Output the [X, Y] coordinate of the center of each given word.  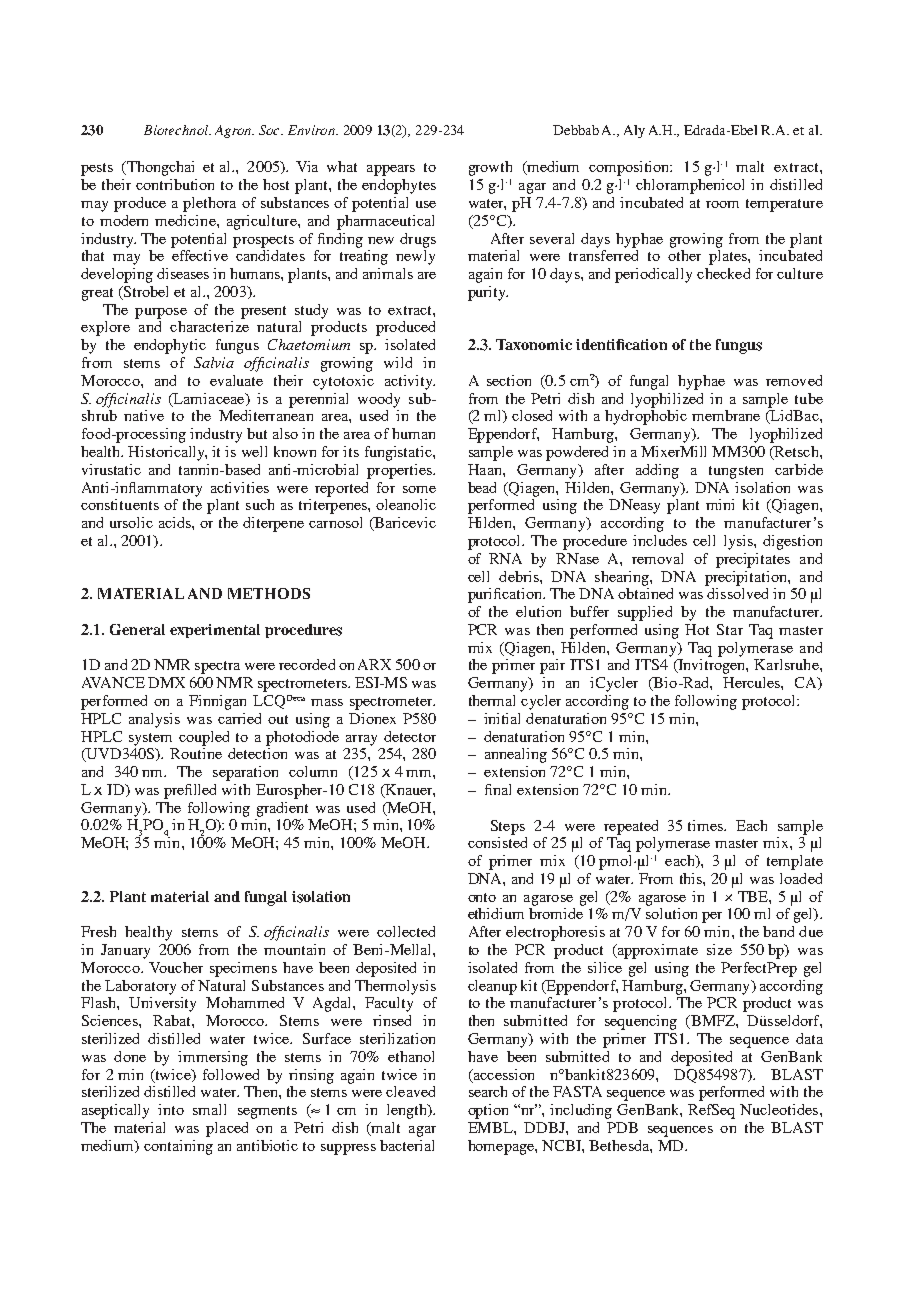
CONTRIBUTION [175, 184]
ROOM [722, 204]
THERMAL [492, 700]
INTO [171, 1109]
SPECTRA [217, 667]
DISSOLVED [737, 593]
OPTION [488, 1111]
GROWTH [490, 168]
